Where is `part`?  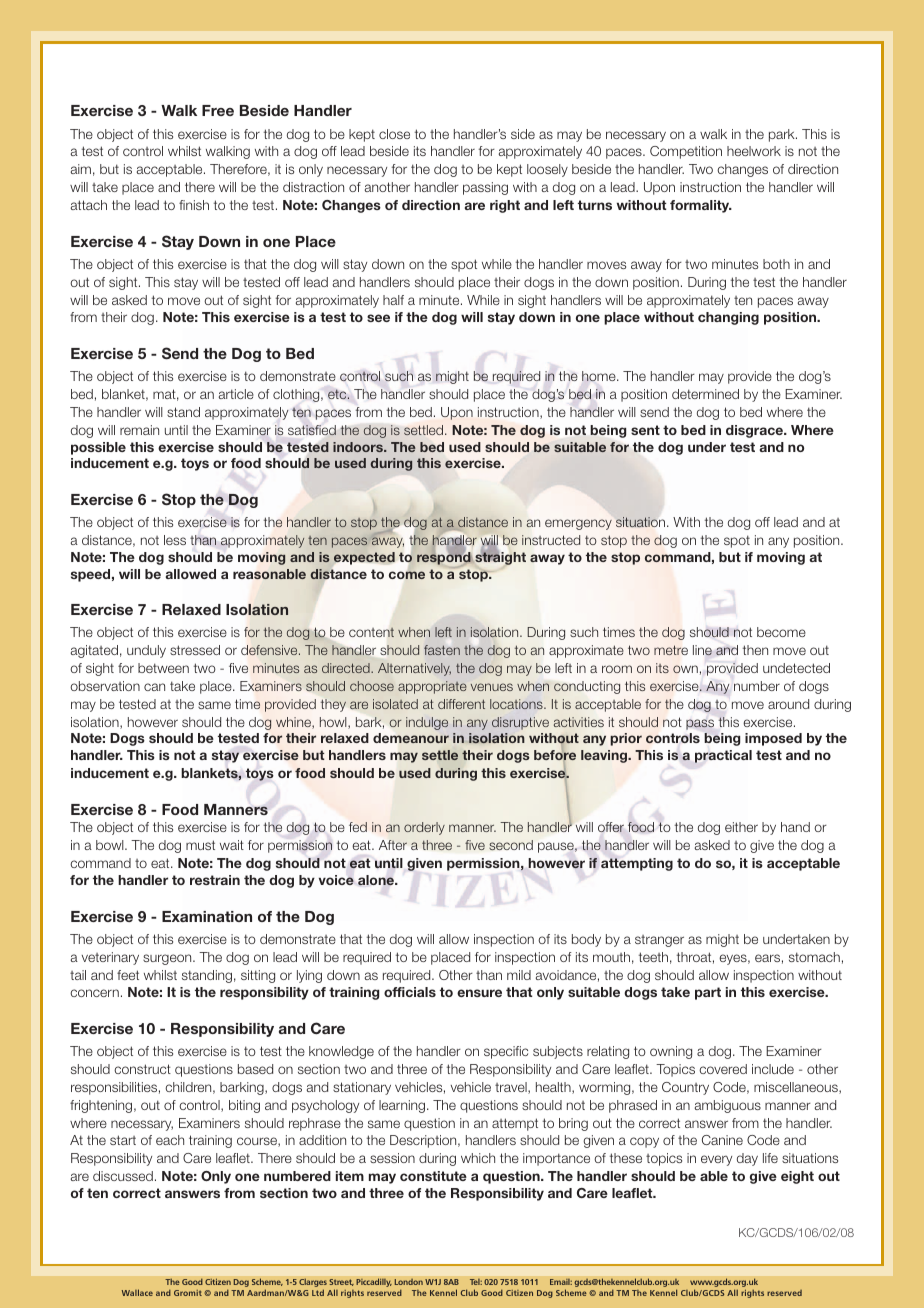
part is located at coordinates (708, 993).
